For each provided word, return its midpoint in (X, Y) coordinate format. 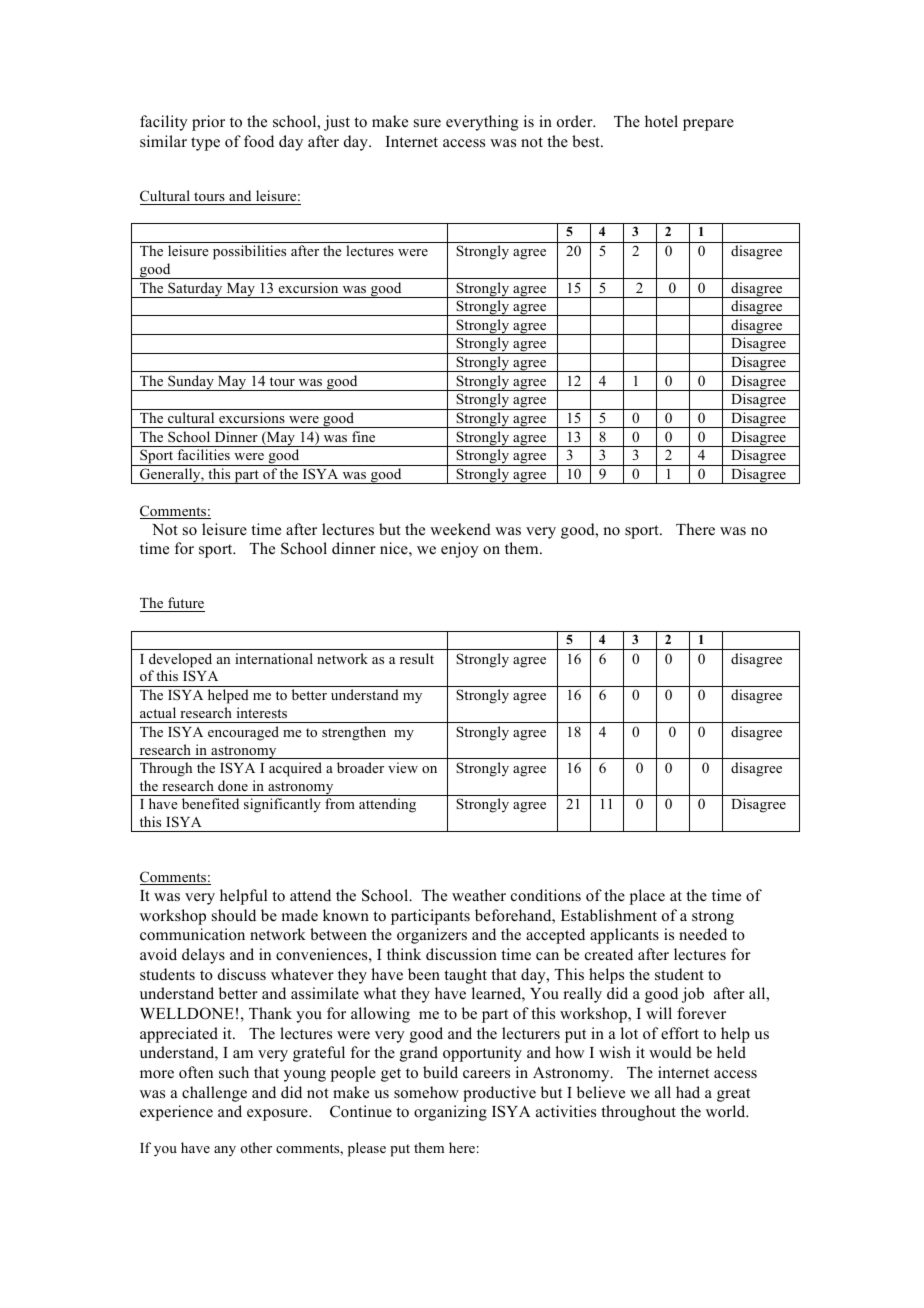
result (417, 658)
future (185, 604)
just (337, 123)
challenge (214, 1094)
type (205, 144)
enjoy (460, 550)
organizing (450, 1113)
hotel (661, 121)
